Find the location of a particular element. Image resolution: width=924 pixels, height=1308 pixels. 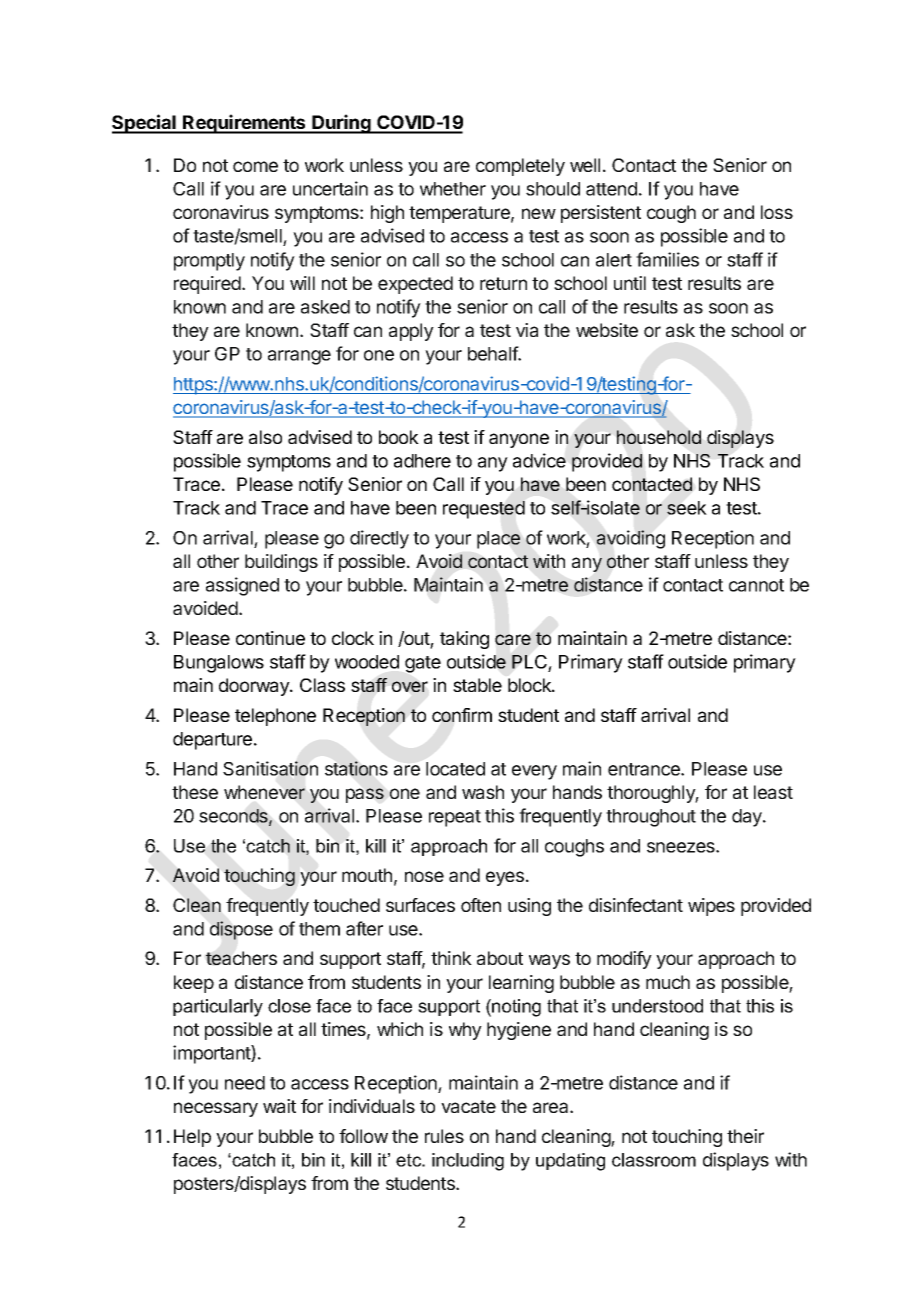

continue is located at coordinates (270, 638).
